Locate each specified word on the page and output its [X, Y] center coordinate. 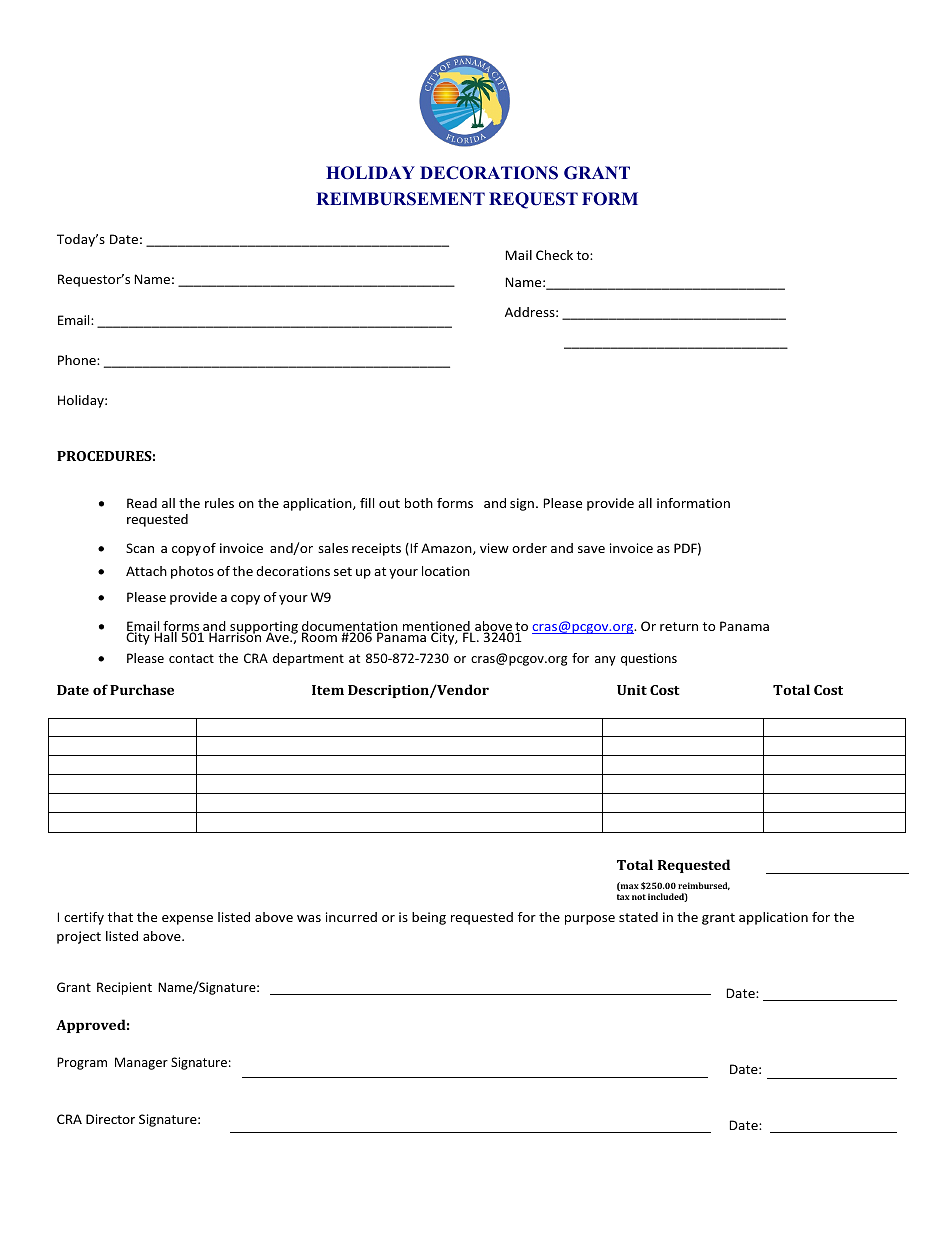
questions [649, 659]
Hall [166, 636]
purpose [590, 920]
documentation [350, 627]
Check [554, 255]
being [429, 918]
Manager [141, 1063]
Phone [78, 360]
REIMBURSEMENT [400, 199]
